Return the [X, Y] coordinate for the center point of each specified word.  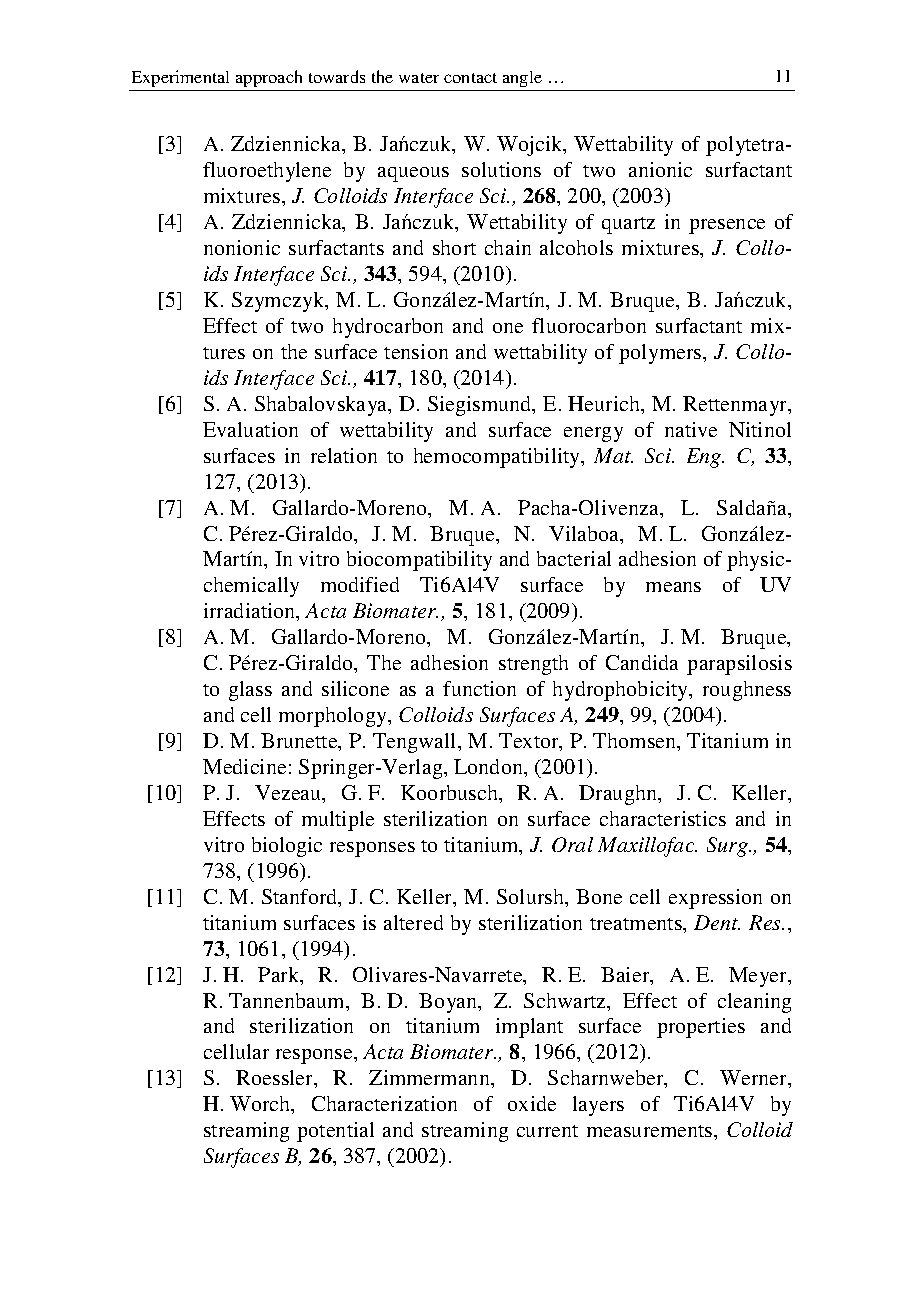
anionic [660, 169]
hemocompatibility [498, 458]
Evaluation [250, 429]
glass [250, 691]
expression [715, 899]
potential [335, 1132]
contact [470, 78]
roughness [747, 691]
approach [269, 78]
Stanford [301, 898]
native [691, 429]
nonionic [242, 247]
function [479, 688]
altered [413, 922]
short [454, 247]
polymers [661, 354]
